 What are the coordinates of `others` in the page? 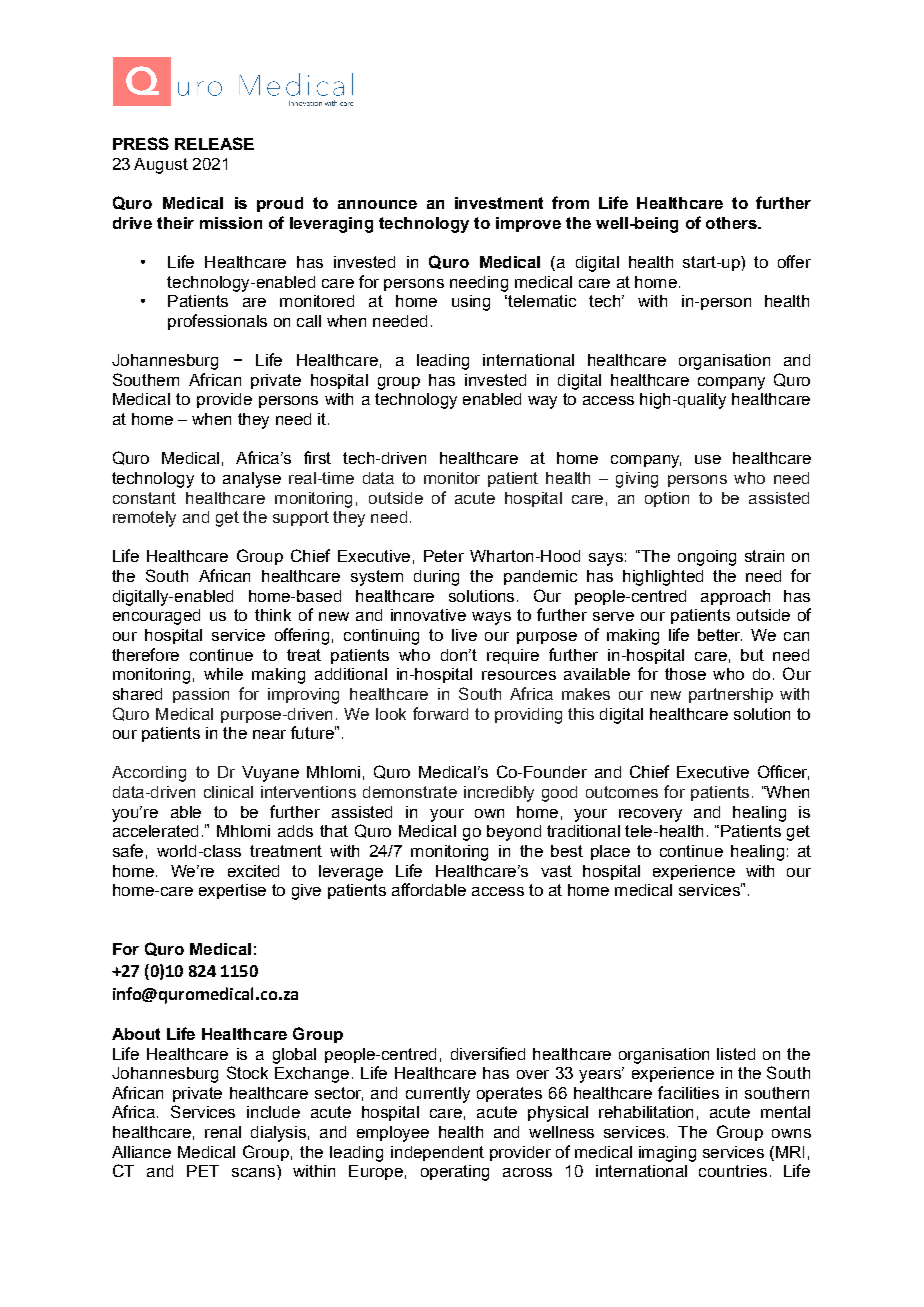 It's located at (732, 223).
